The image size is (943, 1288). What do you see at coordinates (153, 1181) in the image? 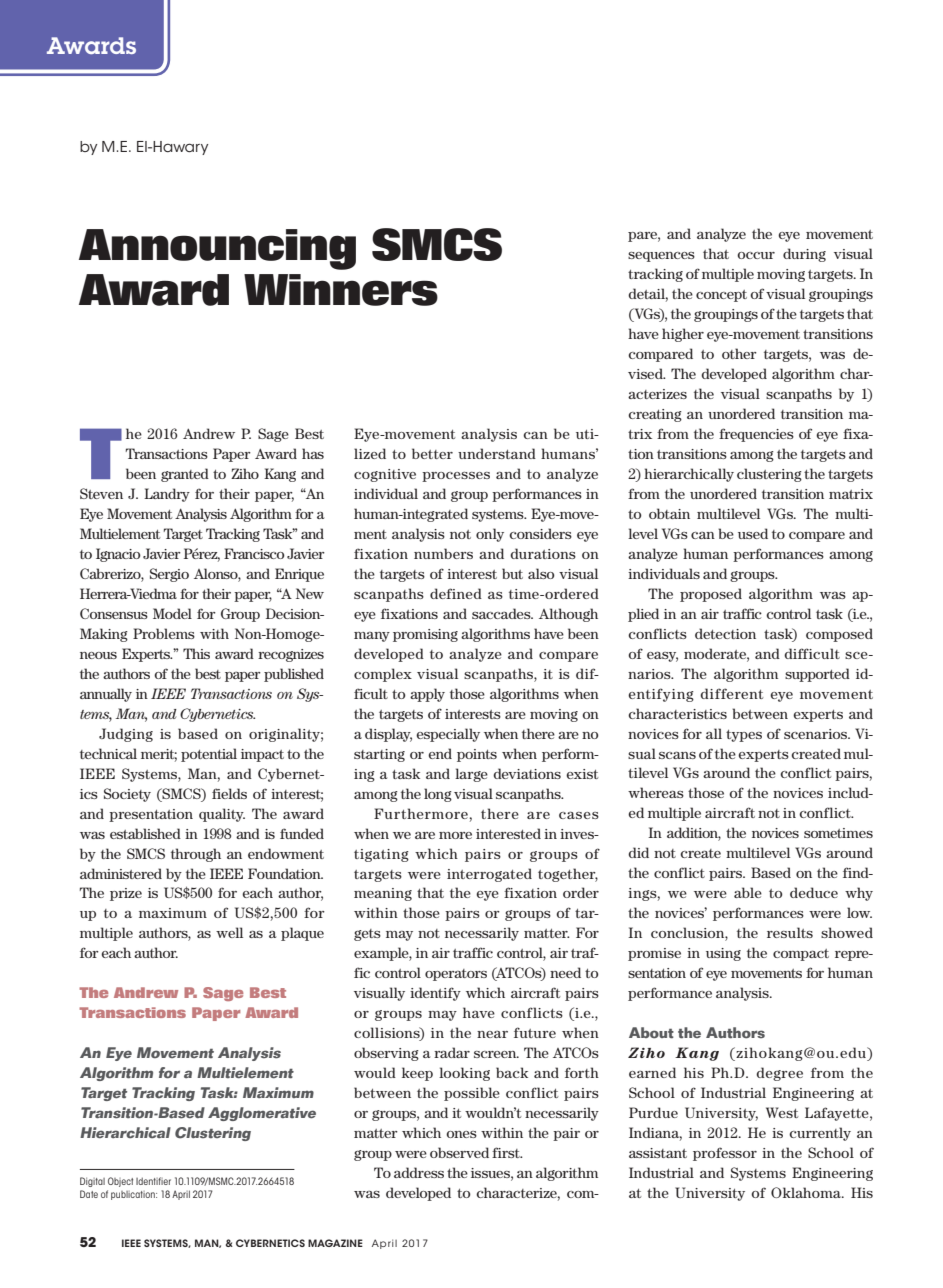
I see `Identifier` at bounding box center [153, 1181].
